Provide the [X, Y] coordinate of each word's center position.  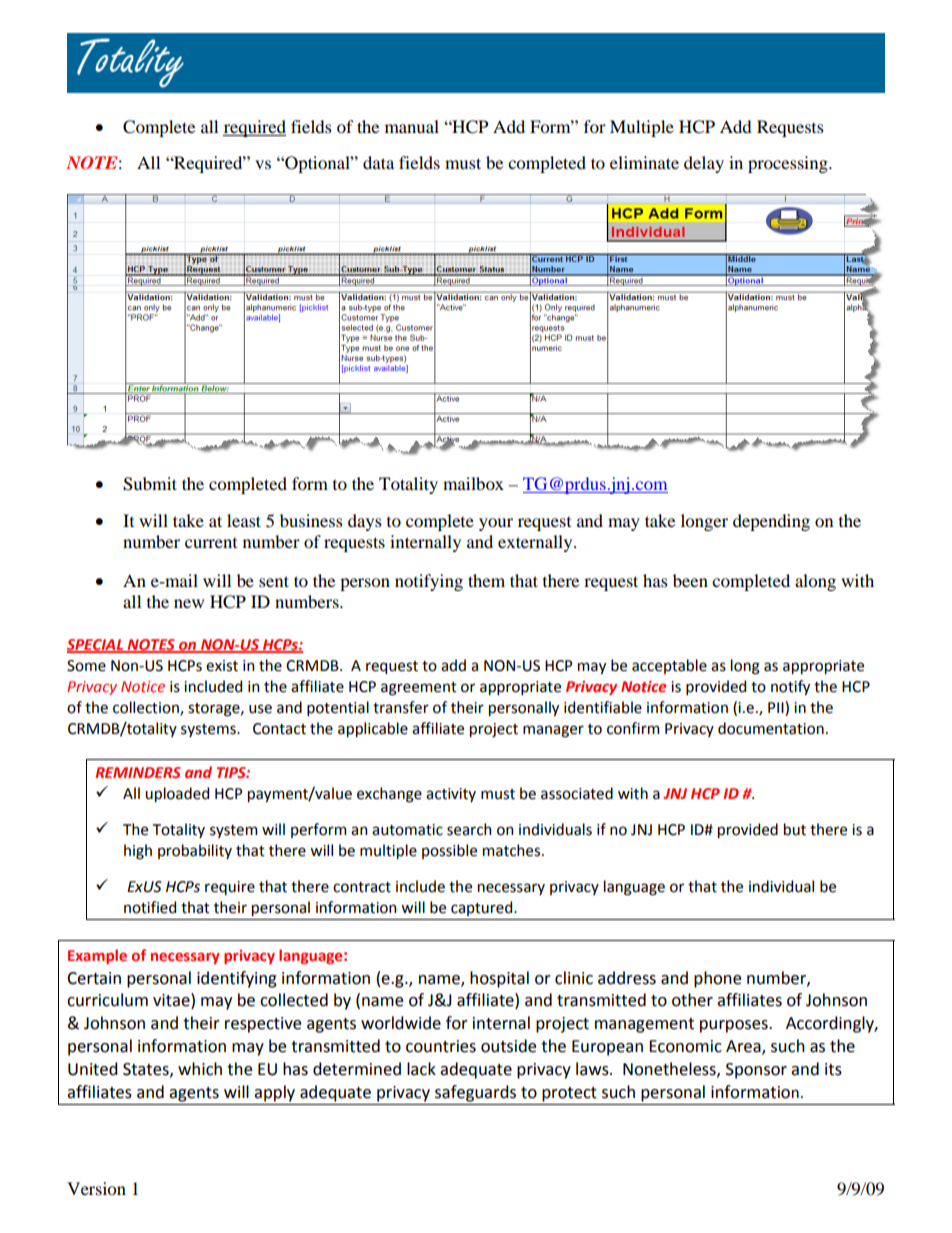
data [378, 162]
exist [222, 666]
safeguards [475, 1093]
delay [704, 164]
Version [96, 1188]
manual [412, 126]
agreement [419, 689]
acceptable [669, 666]
